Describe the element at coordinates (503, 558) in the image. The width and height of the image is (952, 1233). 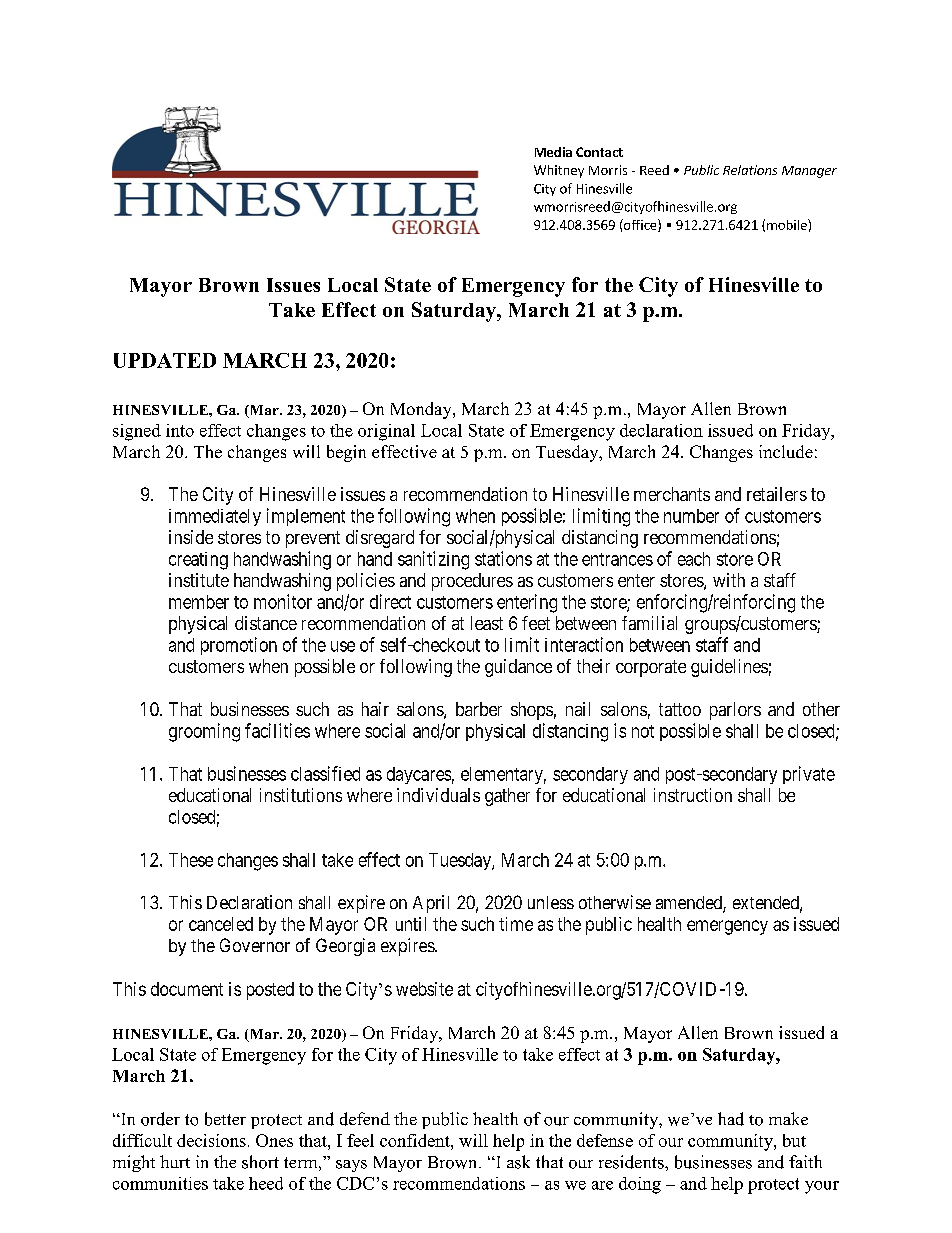
I see `stations` at that location.
